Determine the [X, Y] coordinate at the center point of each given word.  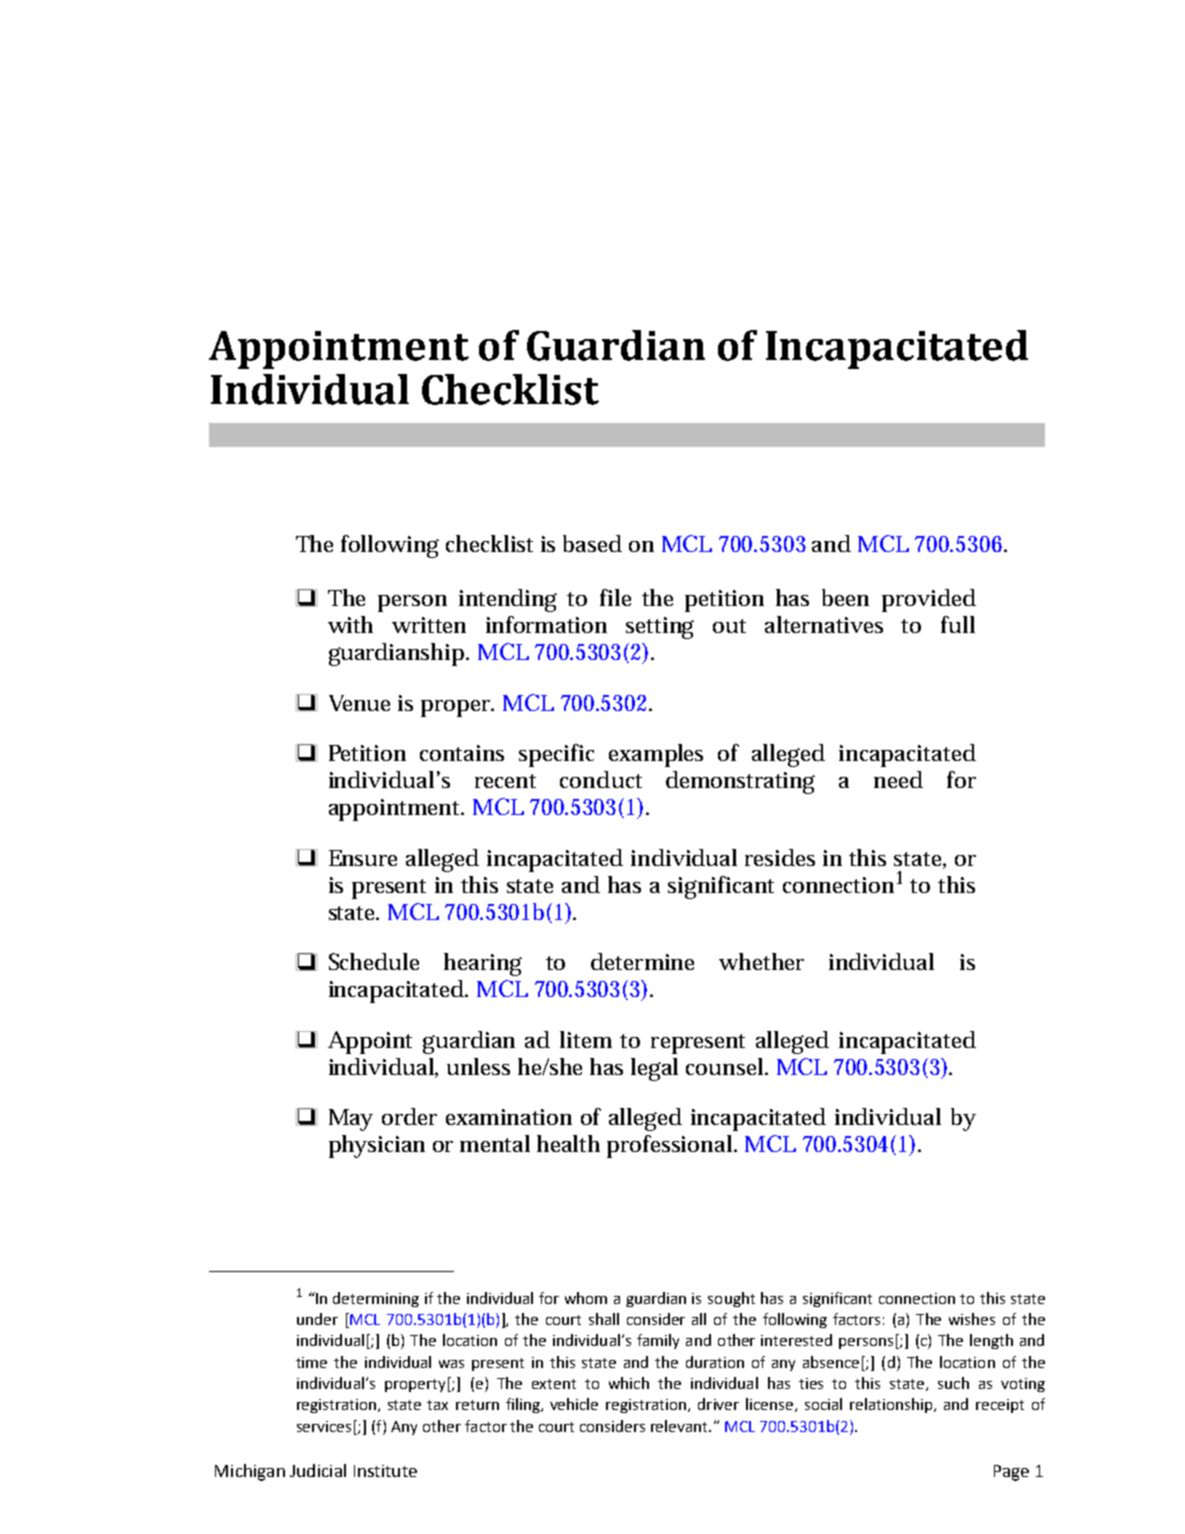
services [324, 1426]
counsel [726, 1066]
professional [671, 1146]
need [898, 779]
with [350, 624]
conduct [601, 779]
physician [377, 1146]
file [615, 597]
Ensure [363, 858]
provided [929, 600]
